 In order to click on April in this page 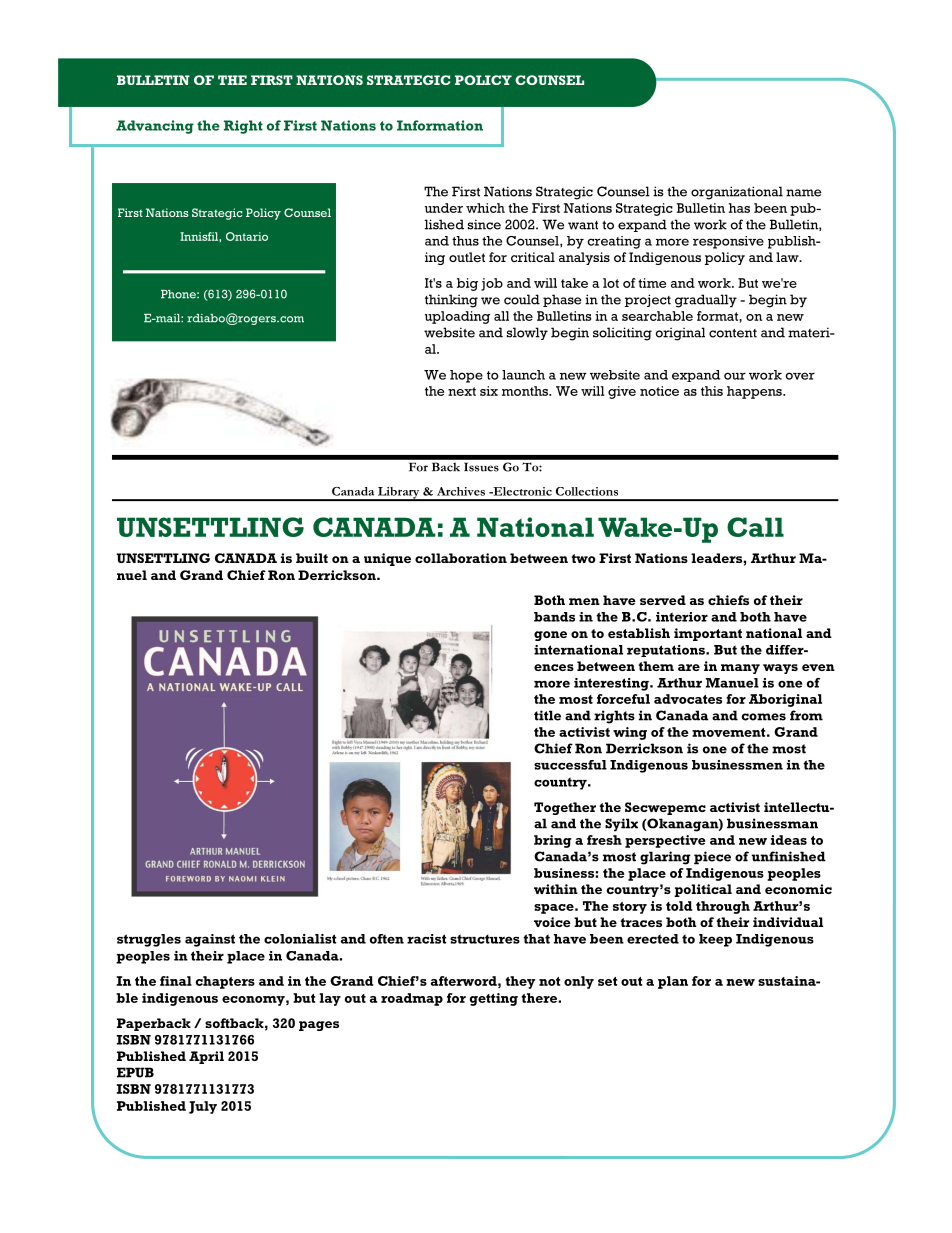, I will do `click(206, 1057)`.
